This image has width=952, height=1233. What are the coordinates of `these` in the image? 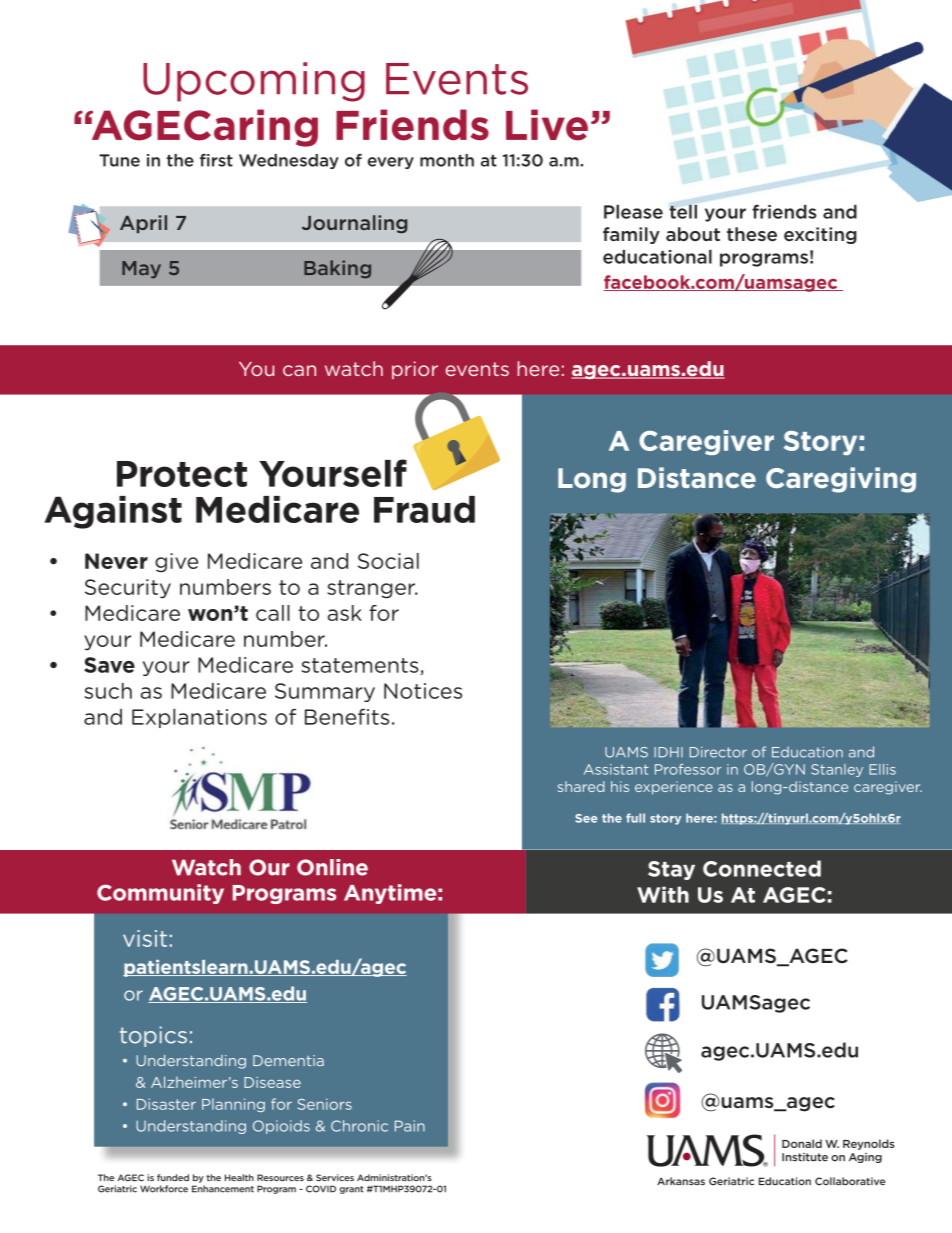 It's located at (752, 234).
